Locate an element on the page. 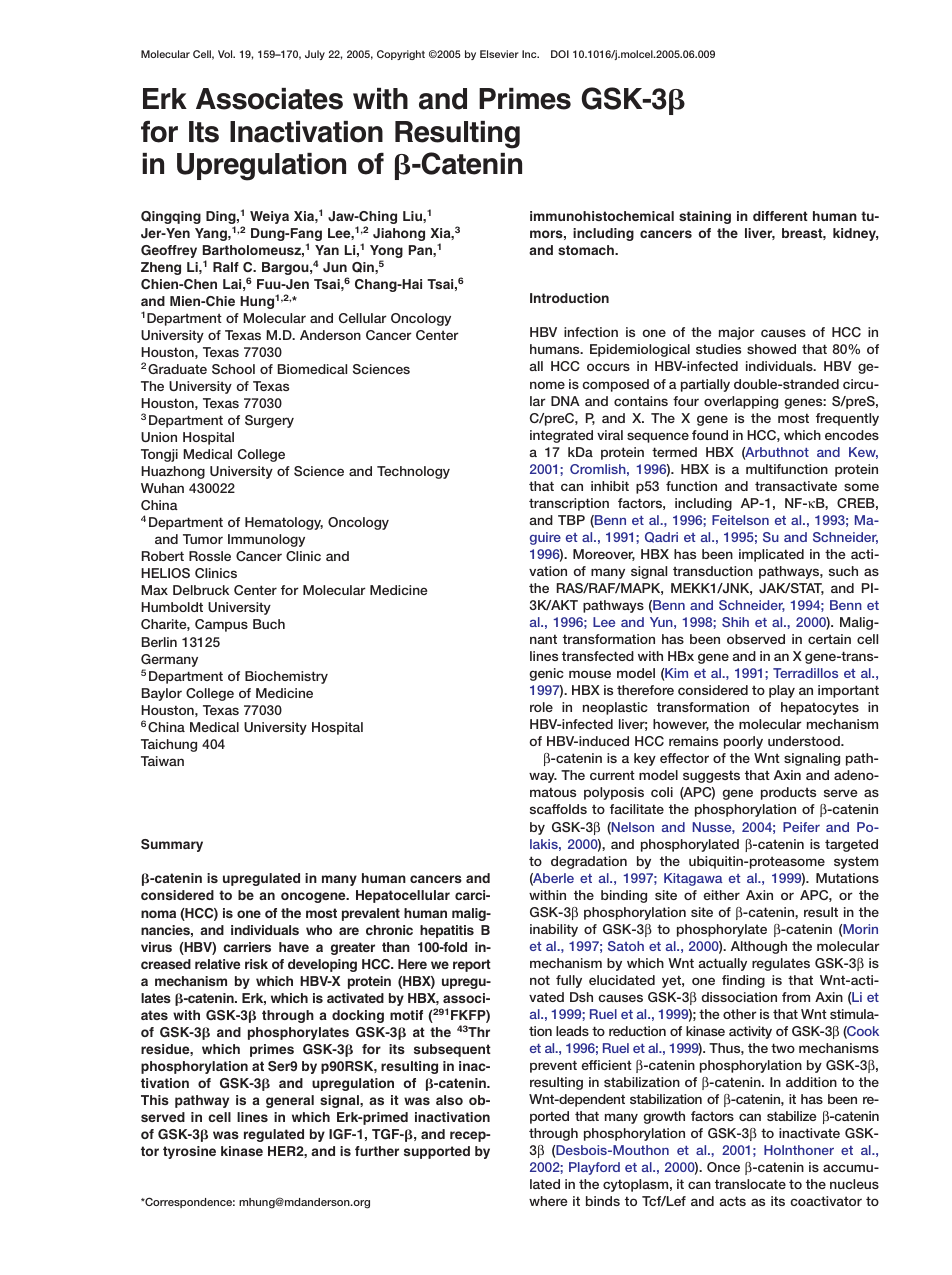 The width and height of the document is (952, 1275). Campus is located at coordinates (221, 625).
